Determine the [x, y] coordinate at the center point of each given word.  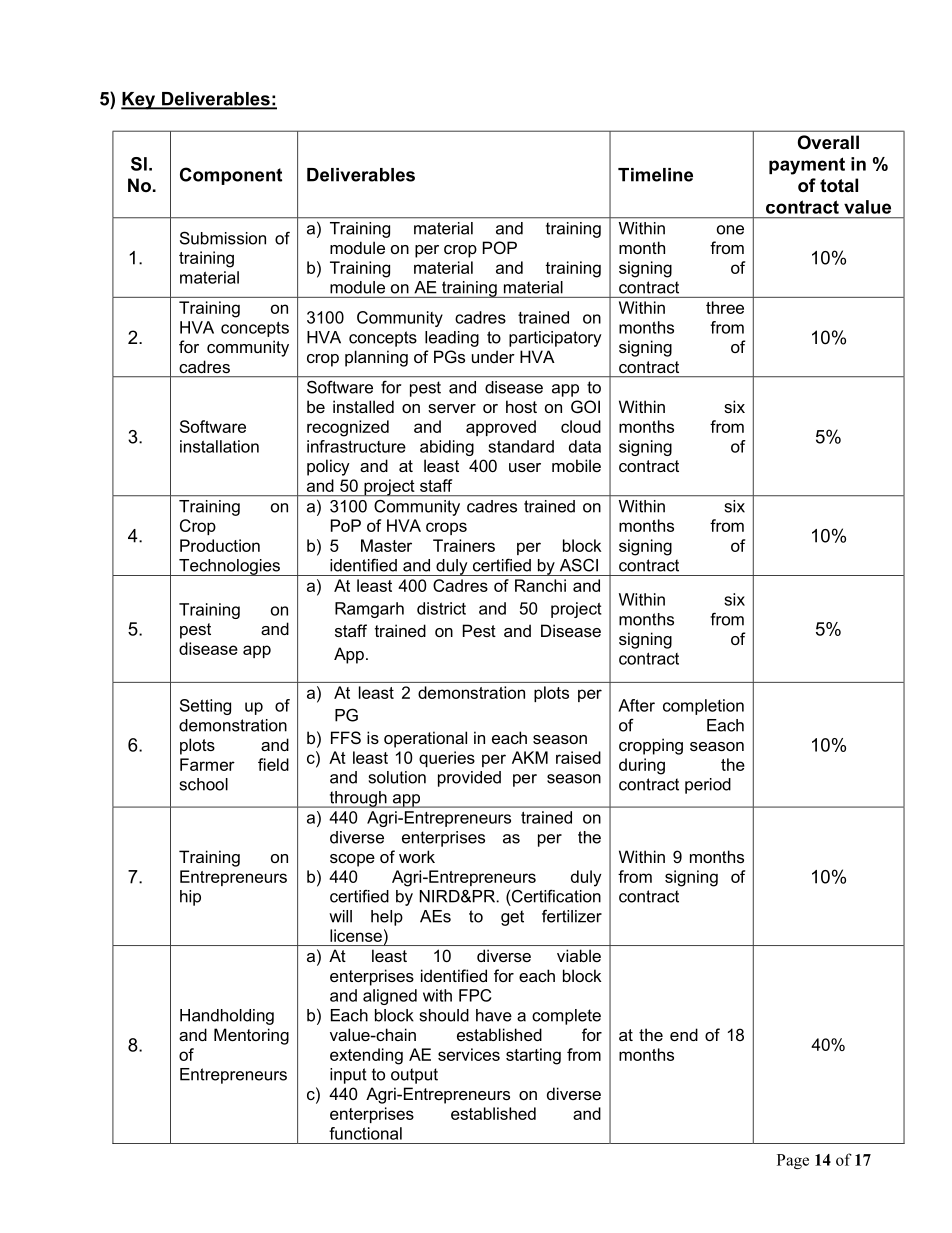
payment [807, 166]
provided [469, 779]
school [204, 784]
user [525, 467]
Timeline [655, 175]
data [585, 446]
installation [219, 446]
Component [231, 176]
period [708, 786]
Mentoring [251, 1036]
